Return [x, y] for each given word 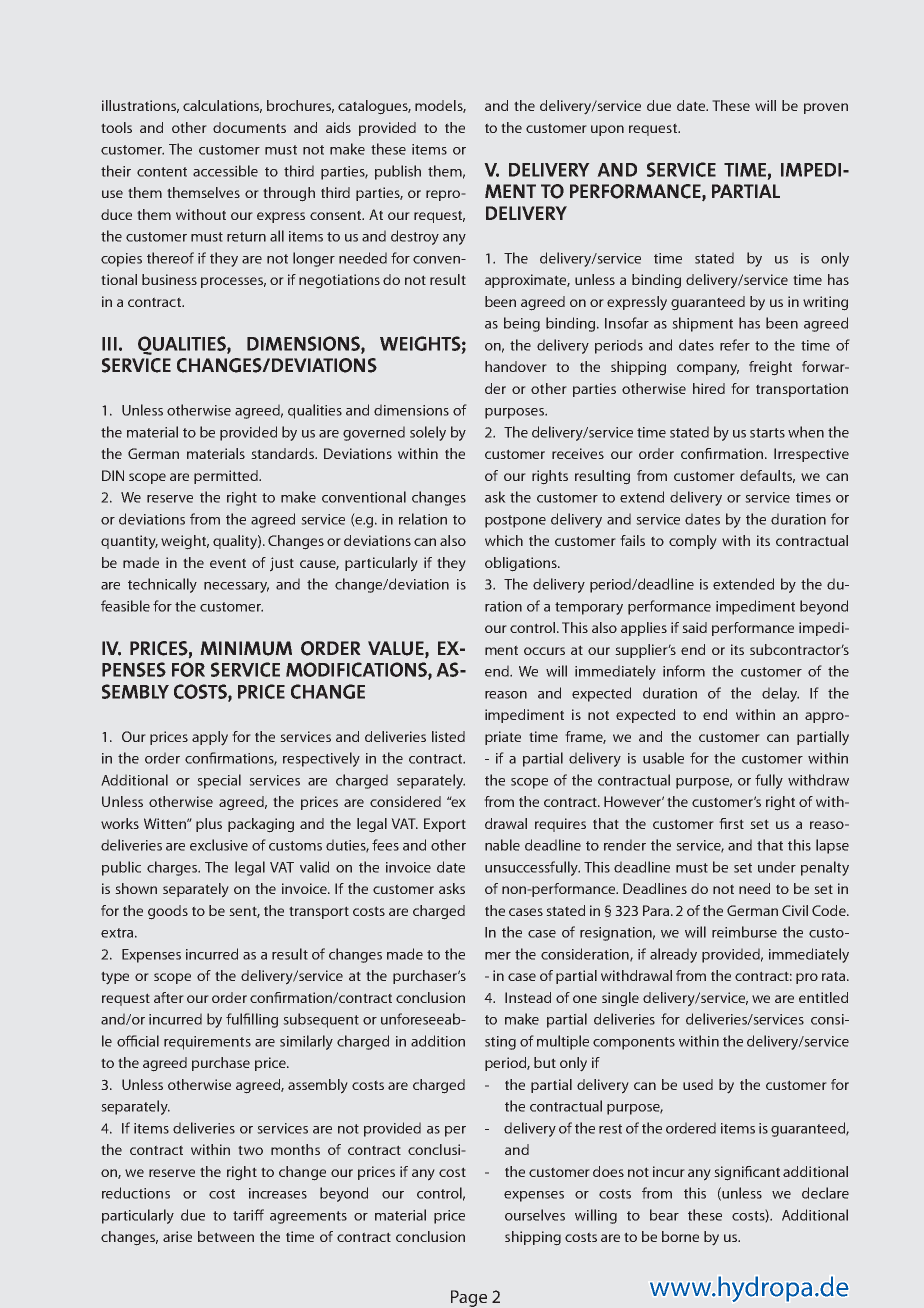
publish [398, 172]
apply [210, 738]
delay [780, 694]
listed [448, 736]
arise [177, 1236]
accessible [225, 171]
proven [826, 108]
